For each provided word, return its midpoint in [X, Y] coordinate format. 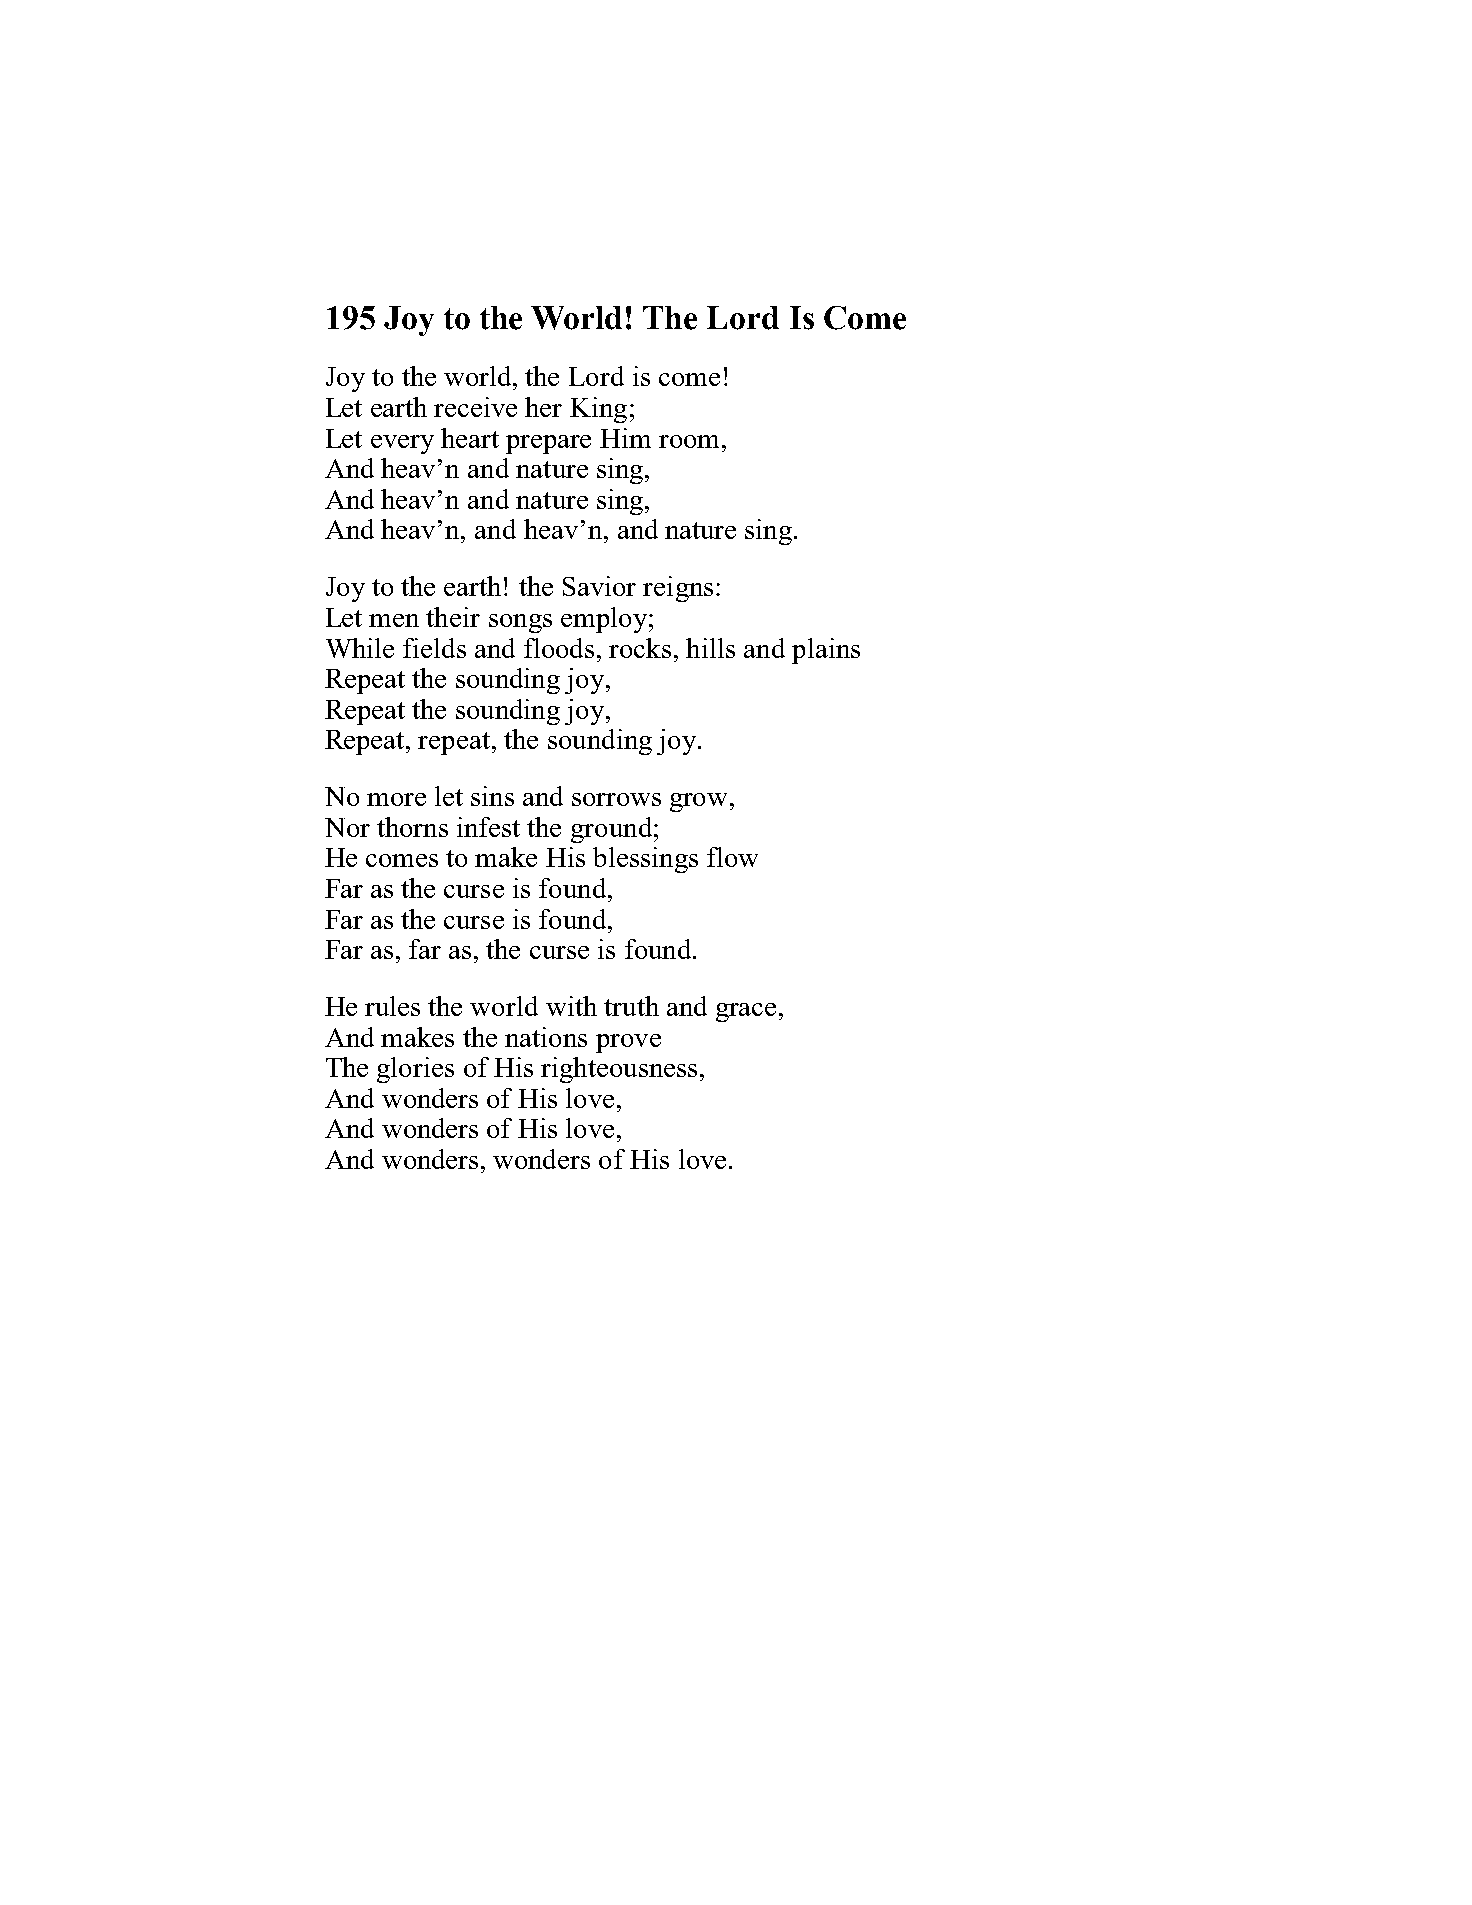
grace [746, 1012]
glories [415, 1070]
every [402, 444]
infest [488, 827]
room [689, 441]
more [396, 799]
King [598, 410]
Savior [599, 586]
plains [826, 651]
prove [628, 1043]
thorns [412, 827]
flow [732, 857]
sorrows [616, 799]
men [394, 620]
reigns [678, 589]
